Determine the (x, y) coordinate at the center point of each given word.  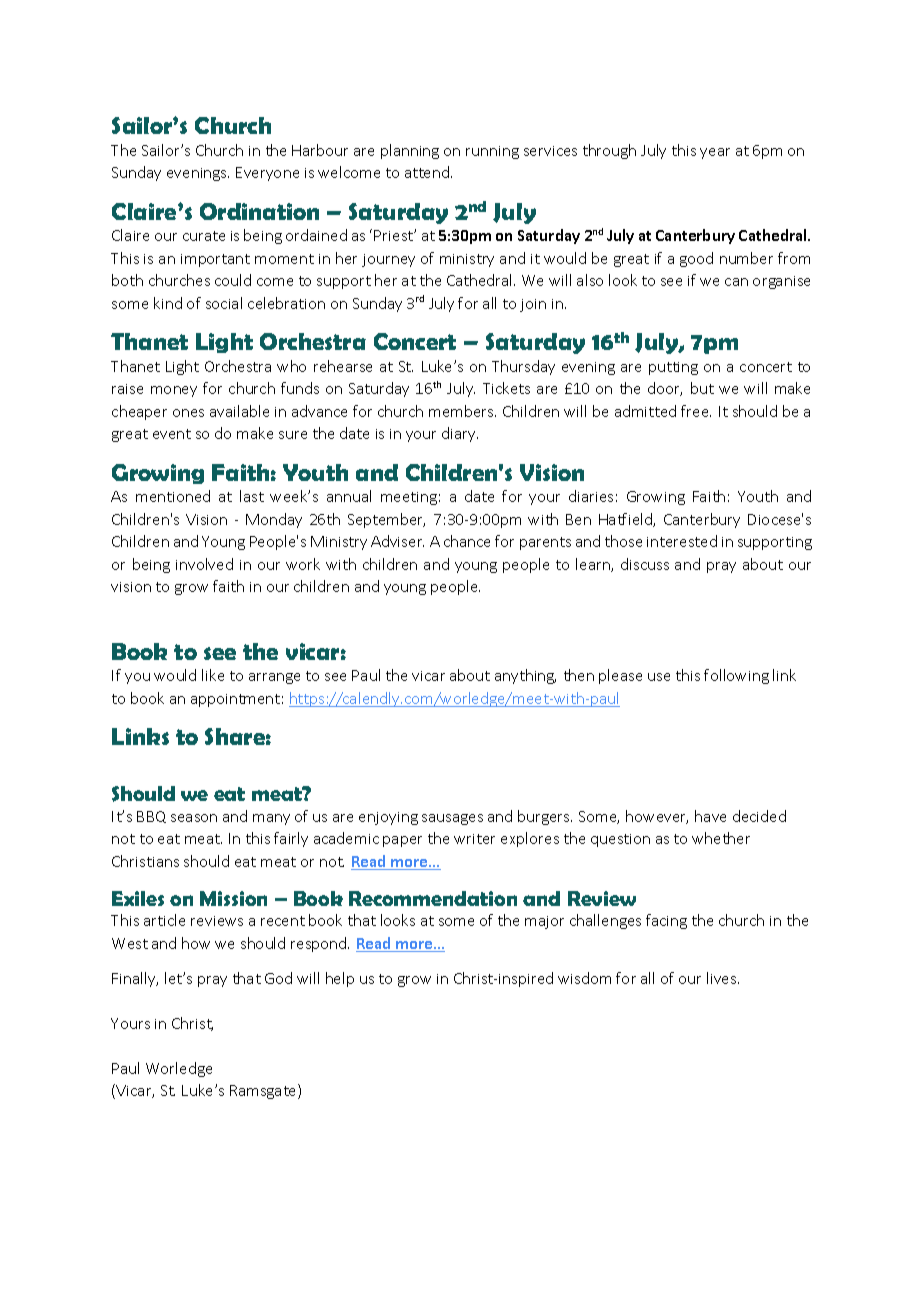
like (213, 675)
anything (525, 676)
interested (682, 541)
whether (721, 838)
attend (428, 172)
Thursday (523, 367)
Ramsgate (264, 1091)
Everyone (267, 174)
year (715, 153)
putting (673, 368)
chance (467, 541)
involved (204, 564)
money (174, 391)
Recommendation (433, 898)
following (736, 676)
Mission (233, 898)
